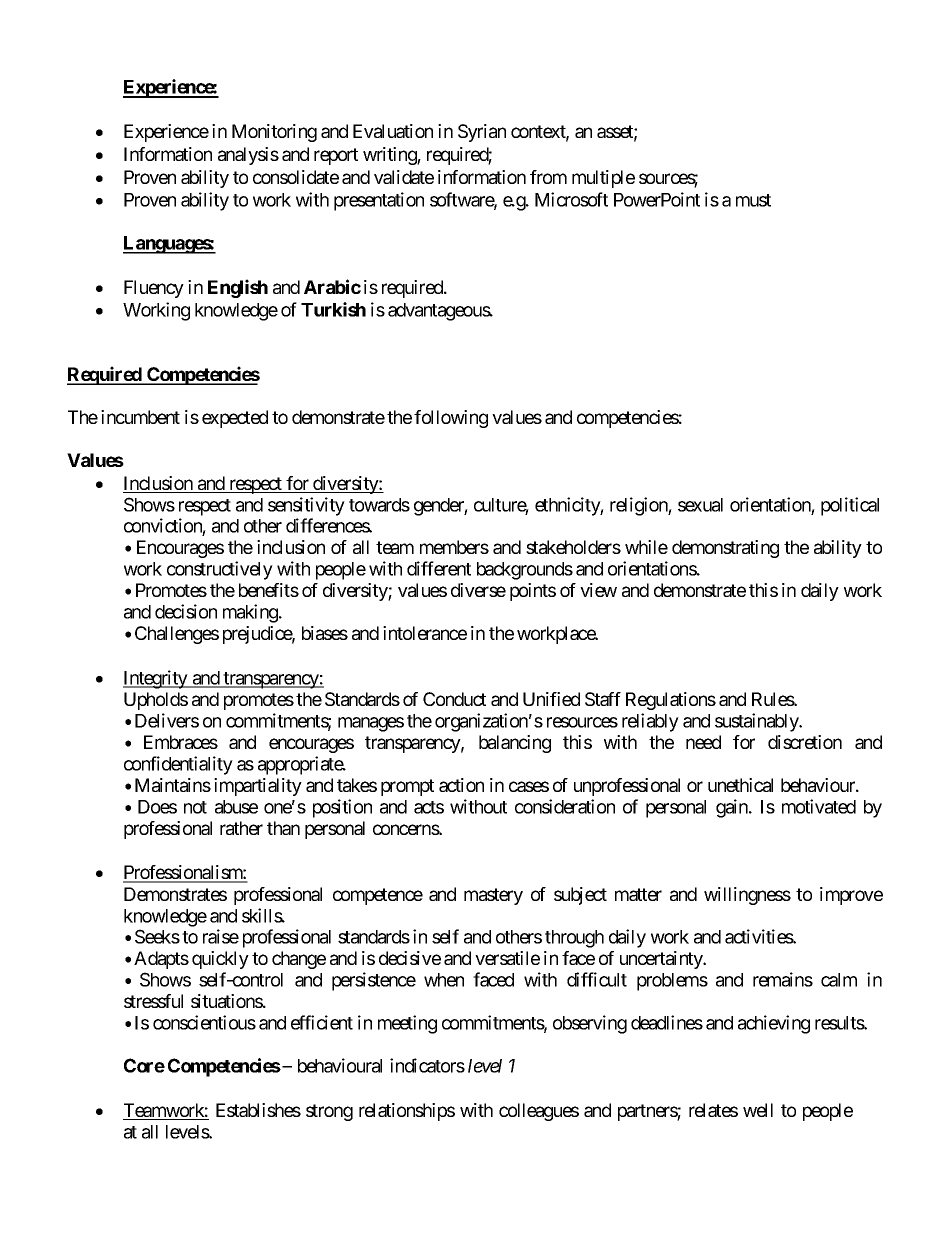 The image size is (952, 1233). Describe the element at coordinates (753, 200) in the screenshot. I see `must` at that location.
